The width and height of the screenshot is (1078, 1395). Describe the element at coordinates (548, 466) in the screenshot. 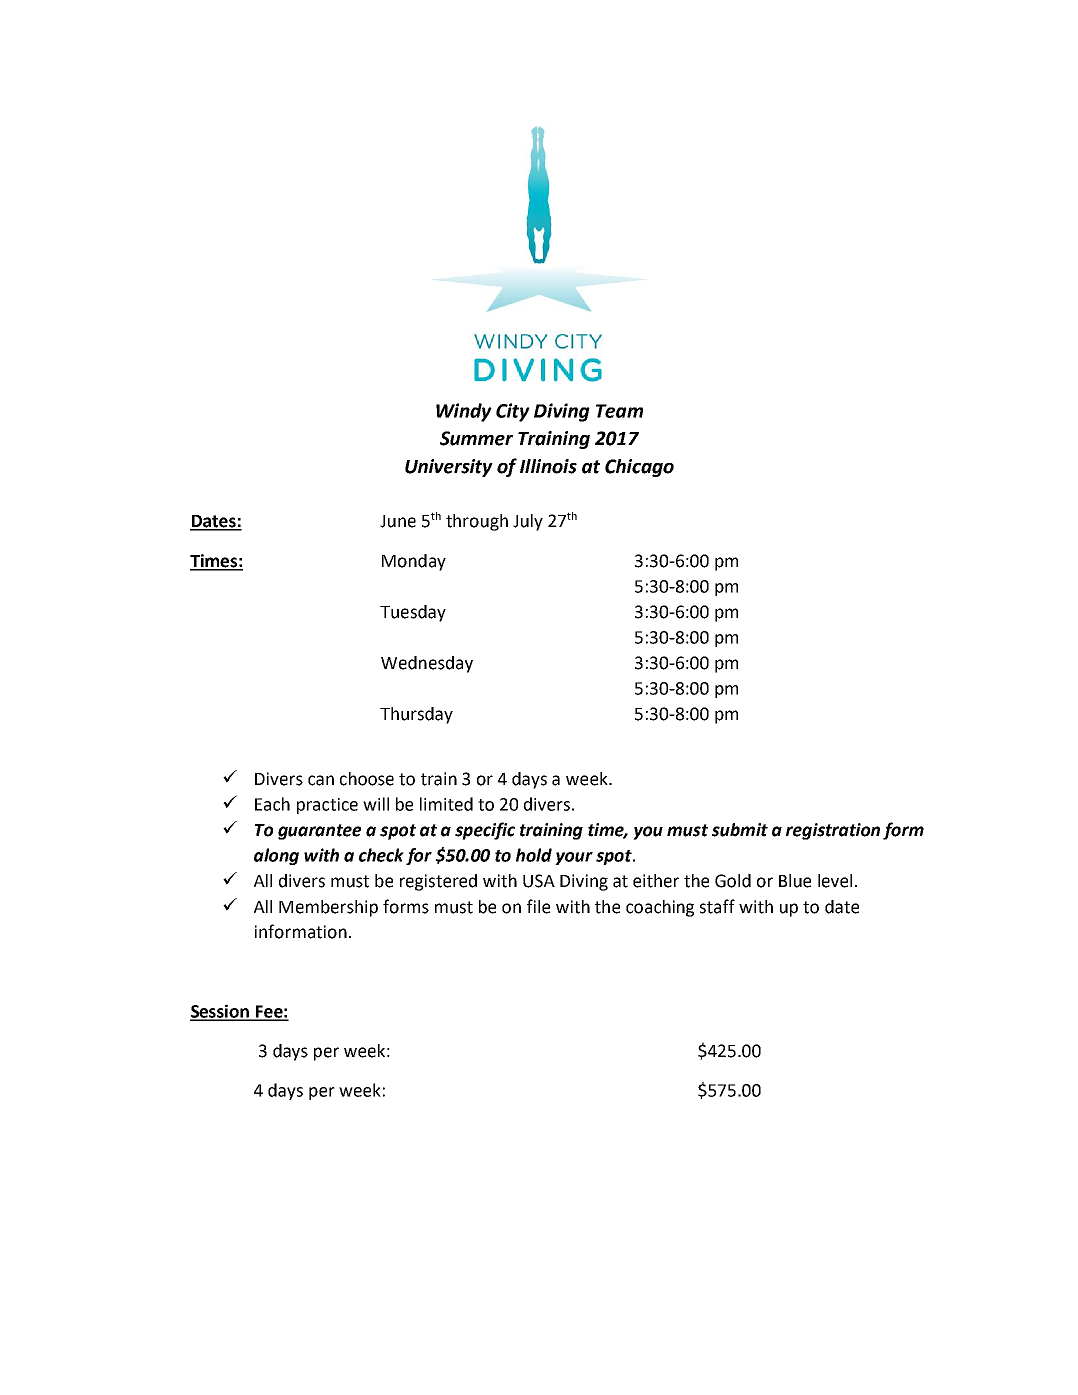

I see `Illinois` at that location.
